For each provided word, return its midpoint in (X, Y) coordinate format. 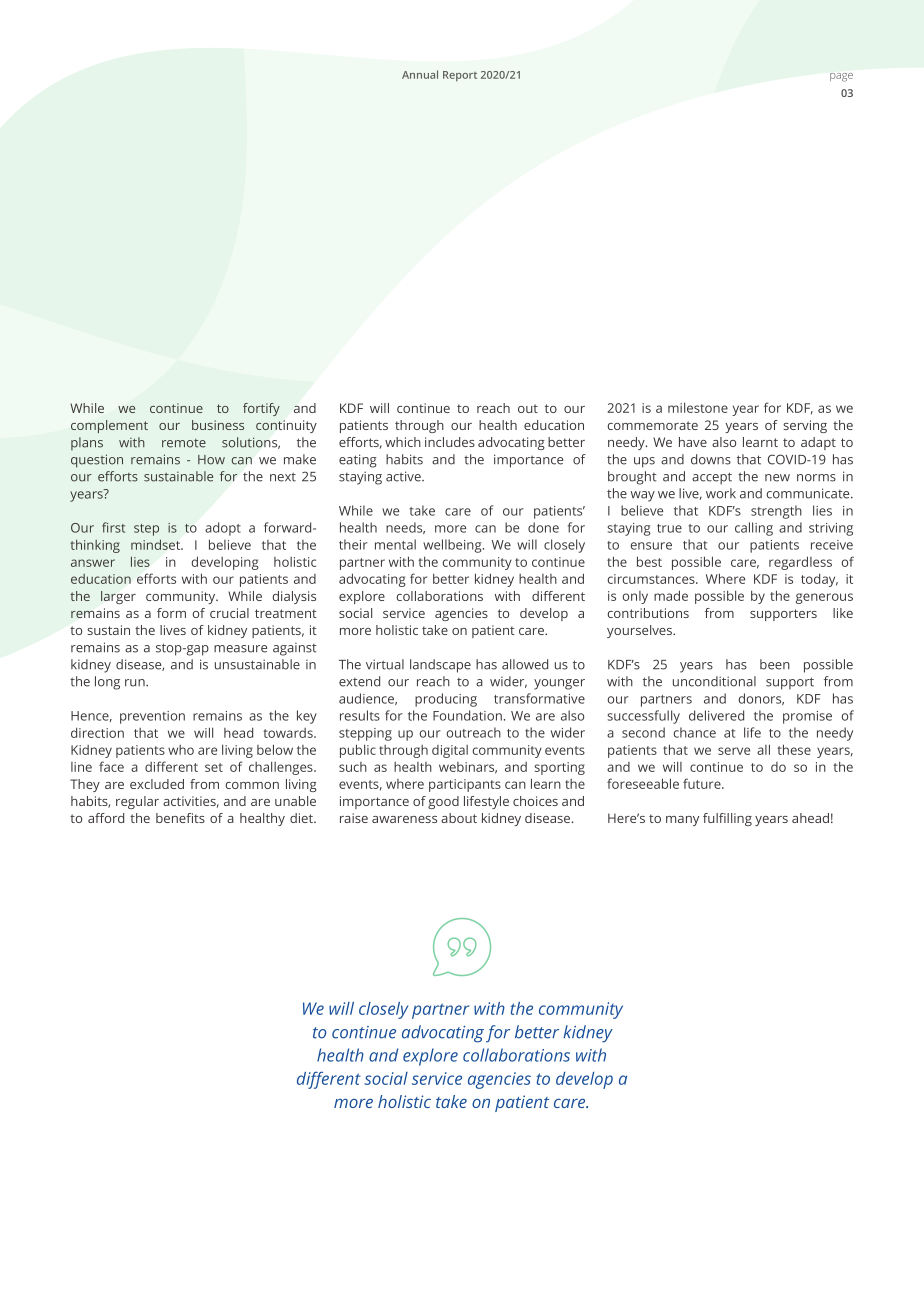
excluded (157, 784)
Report (460, 76)
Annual (420, 74)
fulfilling (727, 819)
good (443, 802)
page (841, 77)
